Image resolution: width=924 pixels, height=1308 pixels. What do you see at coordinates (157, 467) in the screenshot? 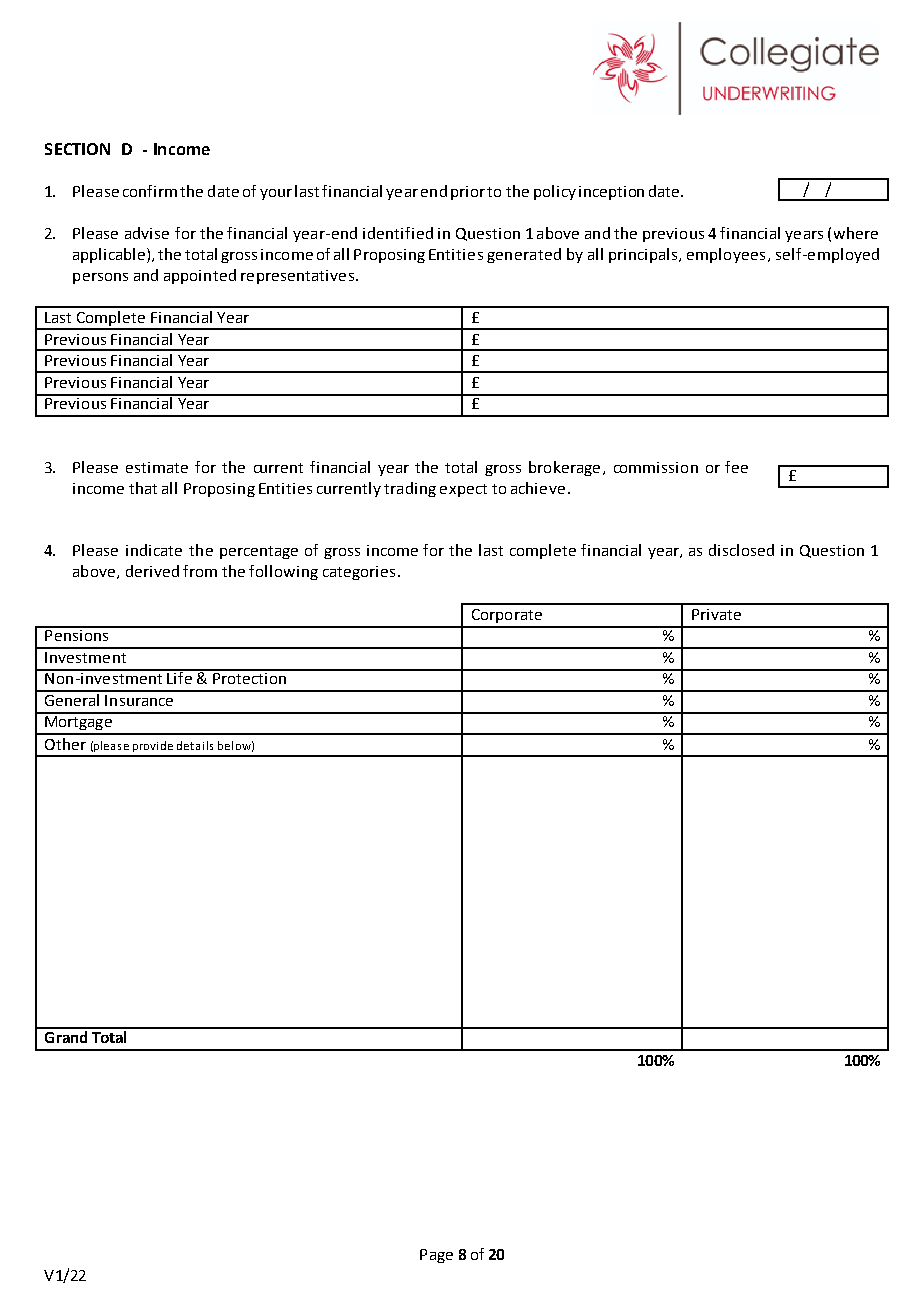
I see `estimate` at bounding box center [157, 467].
